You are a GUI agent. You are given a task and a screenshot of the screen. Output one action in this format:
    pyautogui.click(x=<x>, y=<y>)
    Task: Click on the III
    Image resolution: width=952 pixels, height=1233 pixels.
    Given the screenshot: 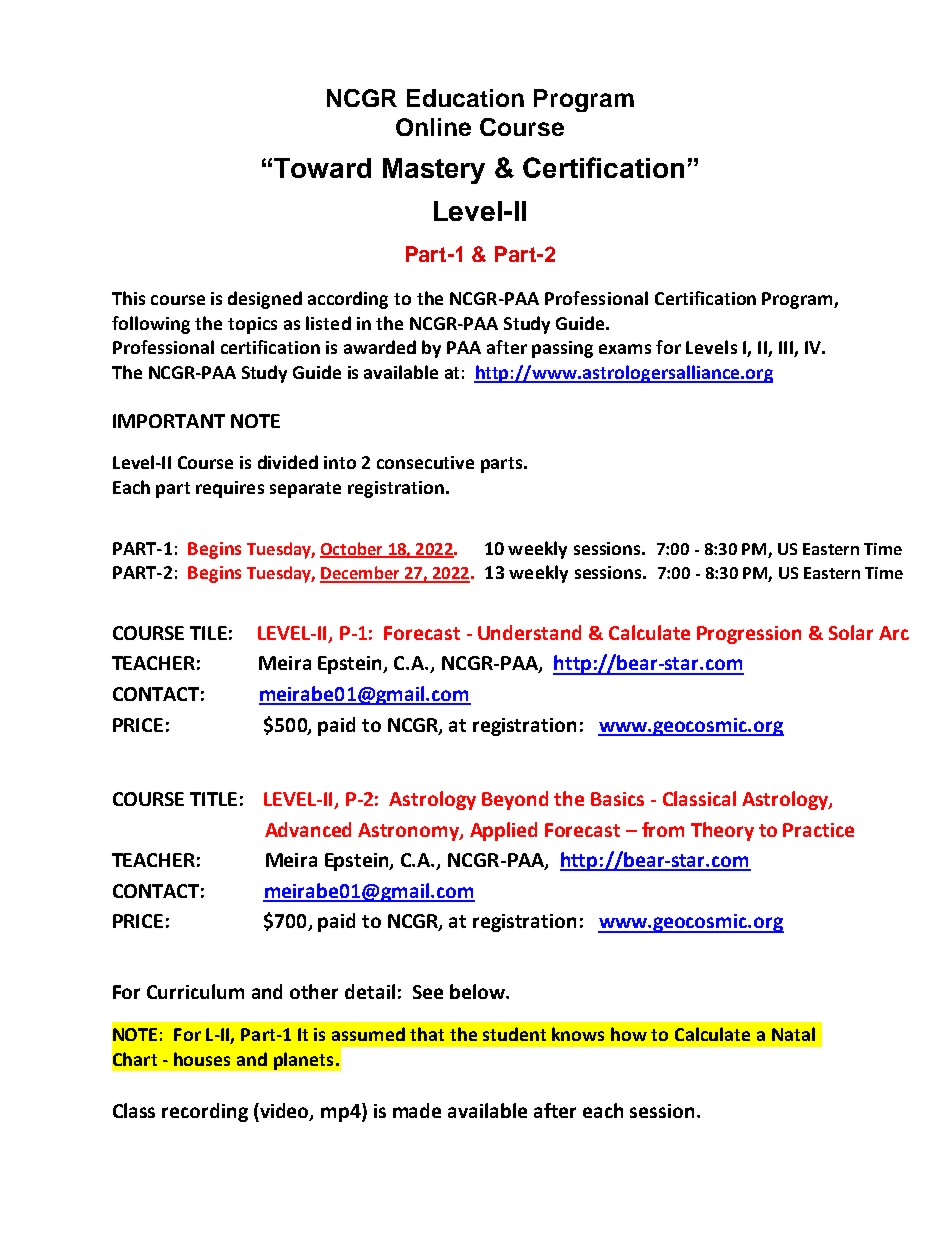 What is the action you would take?
    pyautogui.click(x=787, y=349)
